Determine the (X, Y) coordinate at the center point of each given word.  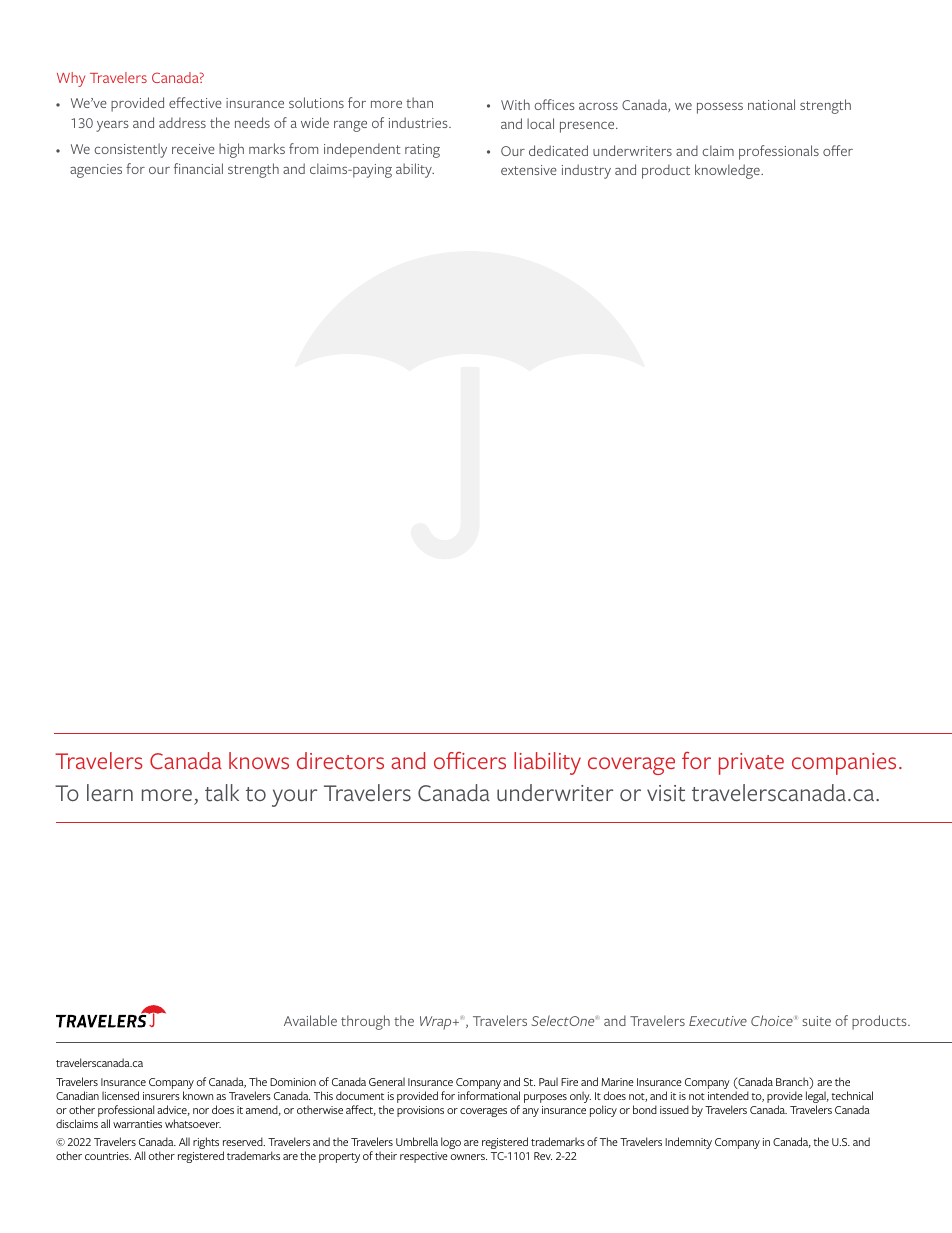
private (751, 764)
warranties (137, 1124)
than (419, 102)
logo (451, 1143)
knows (259, 760)
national (771, 104)
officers (470, 760)
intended (728, 1095)
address (182, 122)
